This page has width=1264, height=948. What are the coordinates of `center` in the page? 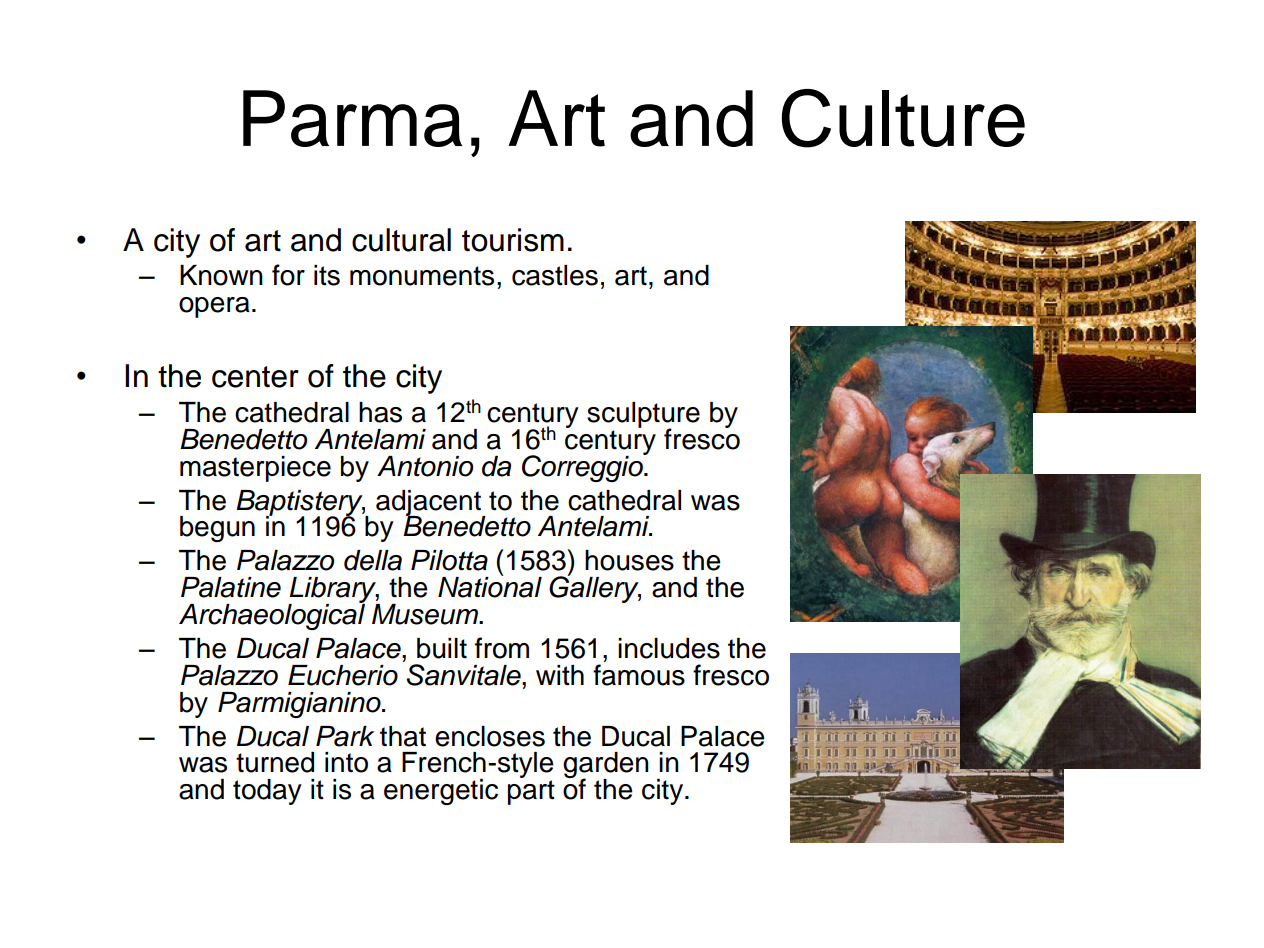 It's located at (255, 377).
